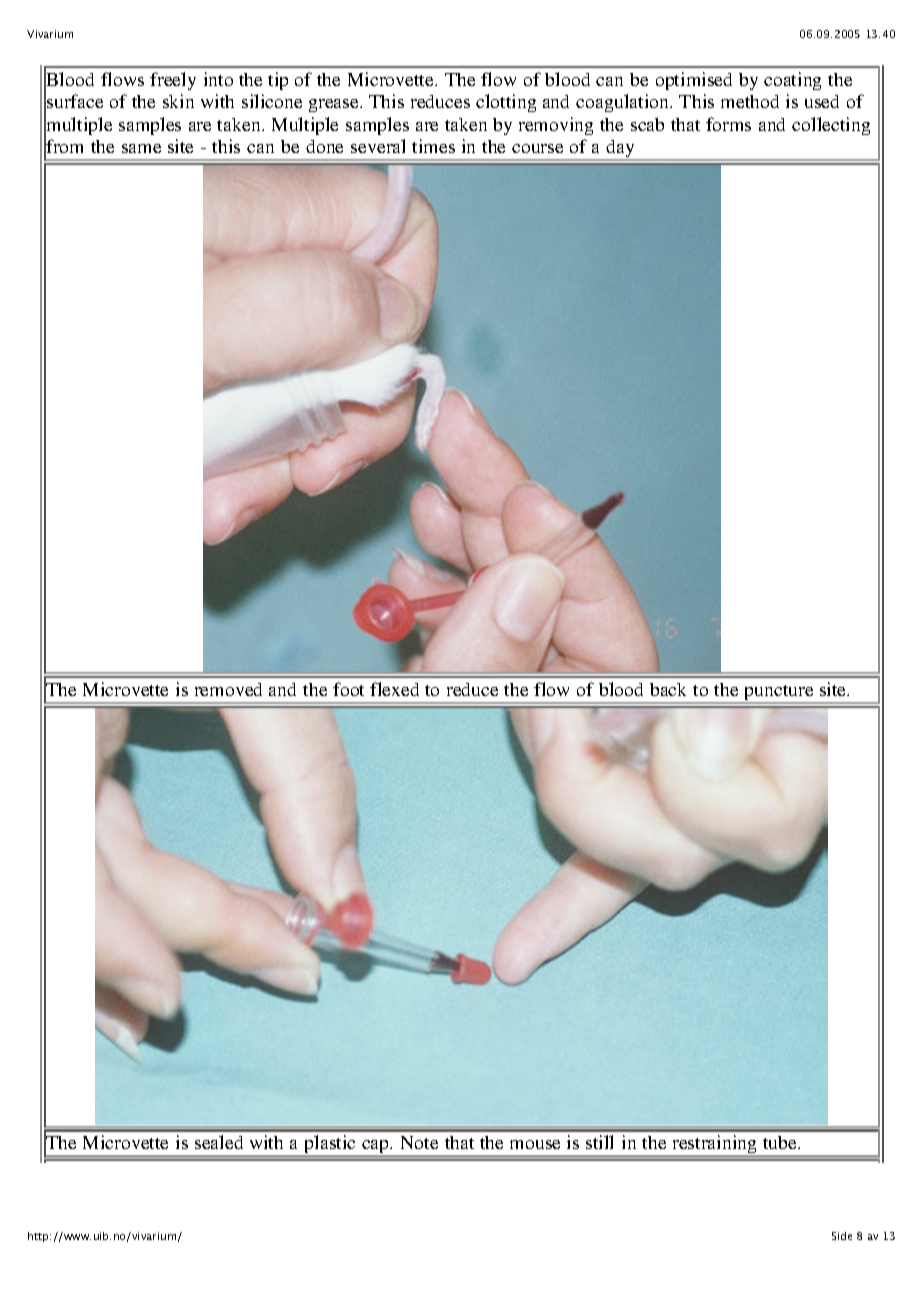  Describe the element at coordinates (506, 103) in the image. I see `clotting` at that location.
